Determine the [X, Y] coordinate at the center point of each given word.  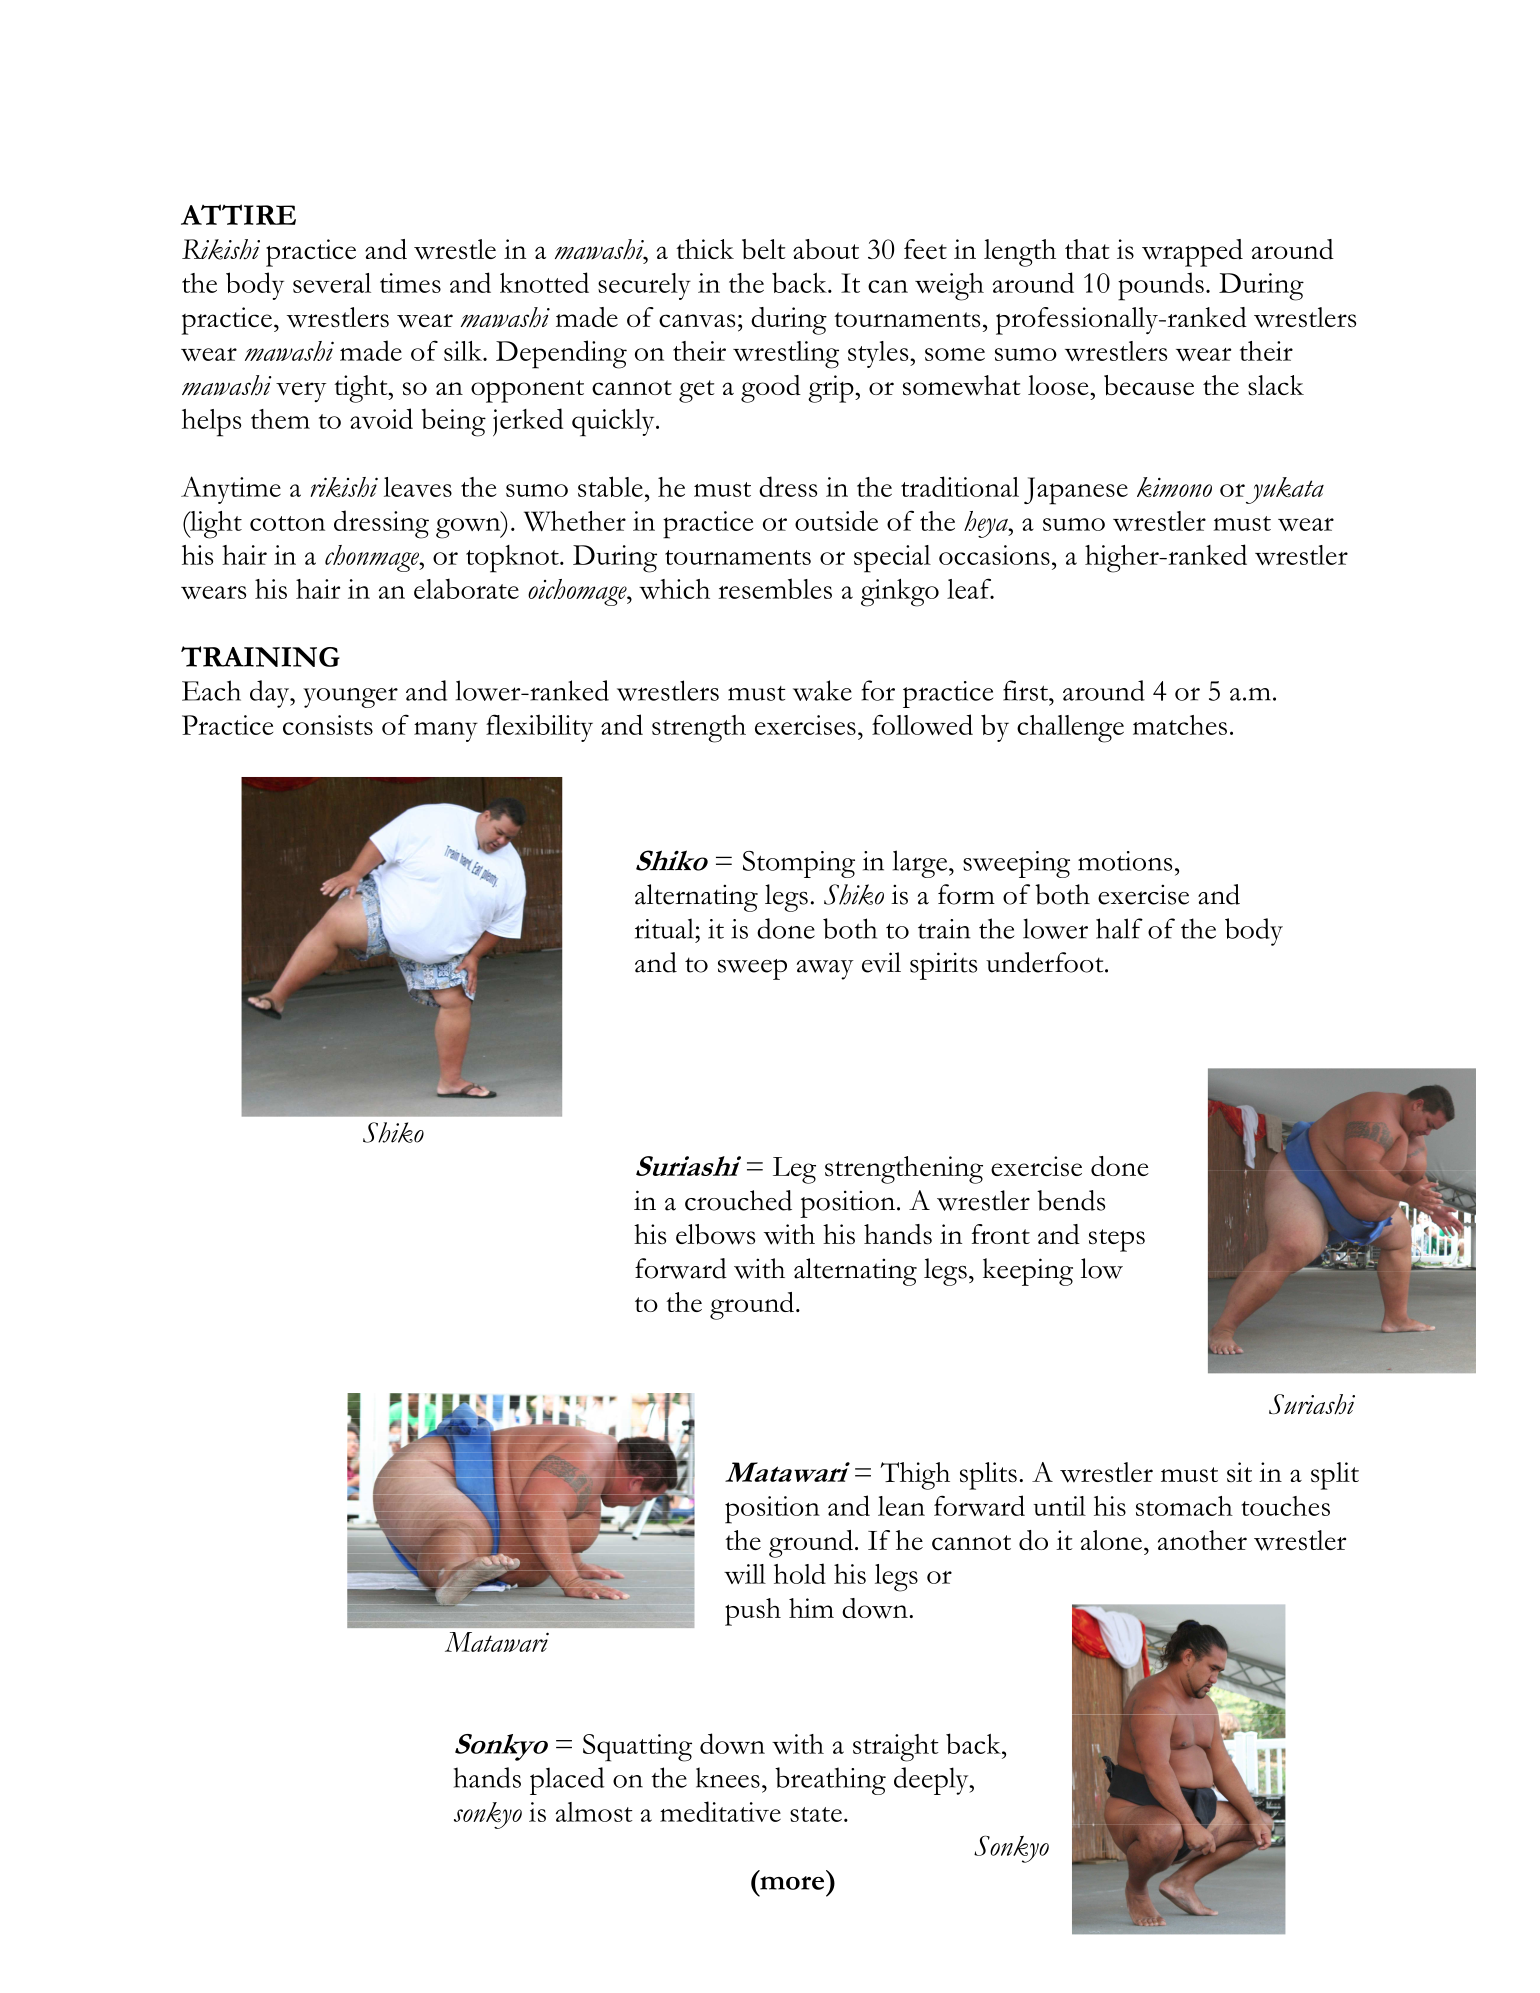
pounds [1161, 286]
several [332, 283]
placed [567, 1781]
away [825, 970]
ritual [665, 928]
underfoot [1046, 962]
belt [764, 249]
